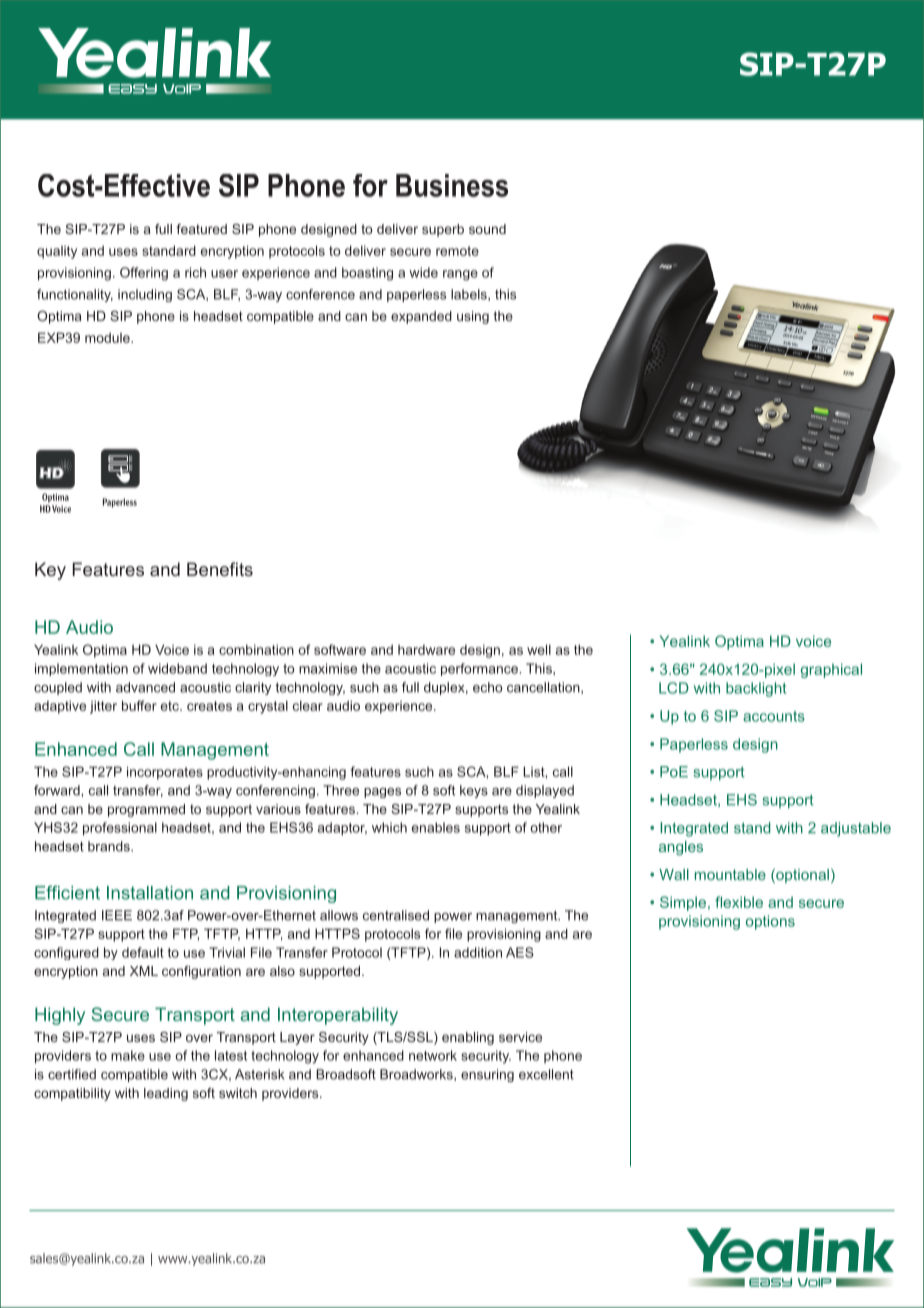  Describe the element at coordinates (201, 229) in the page. I see `featured` at that location.
